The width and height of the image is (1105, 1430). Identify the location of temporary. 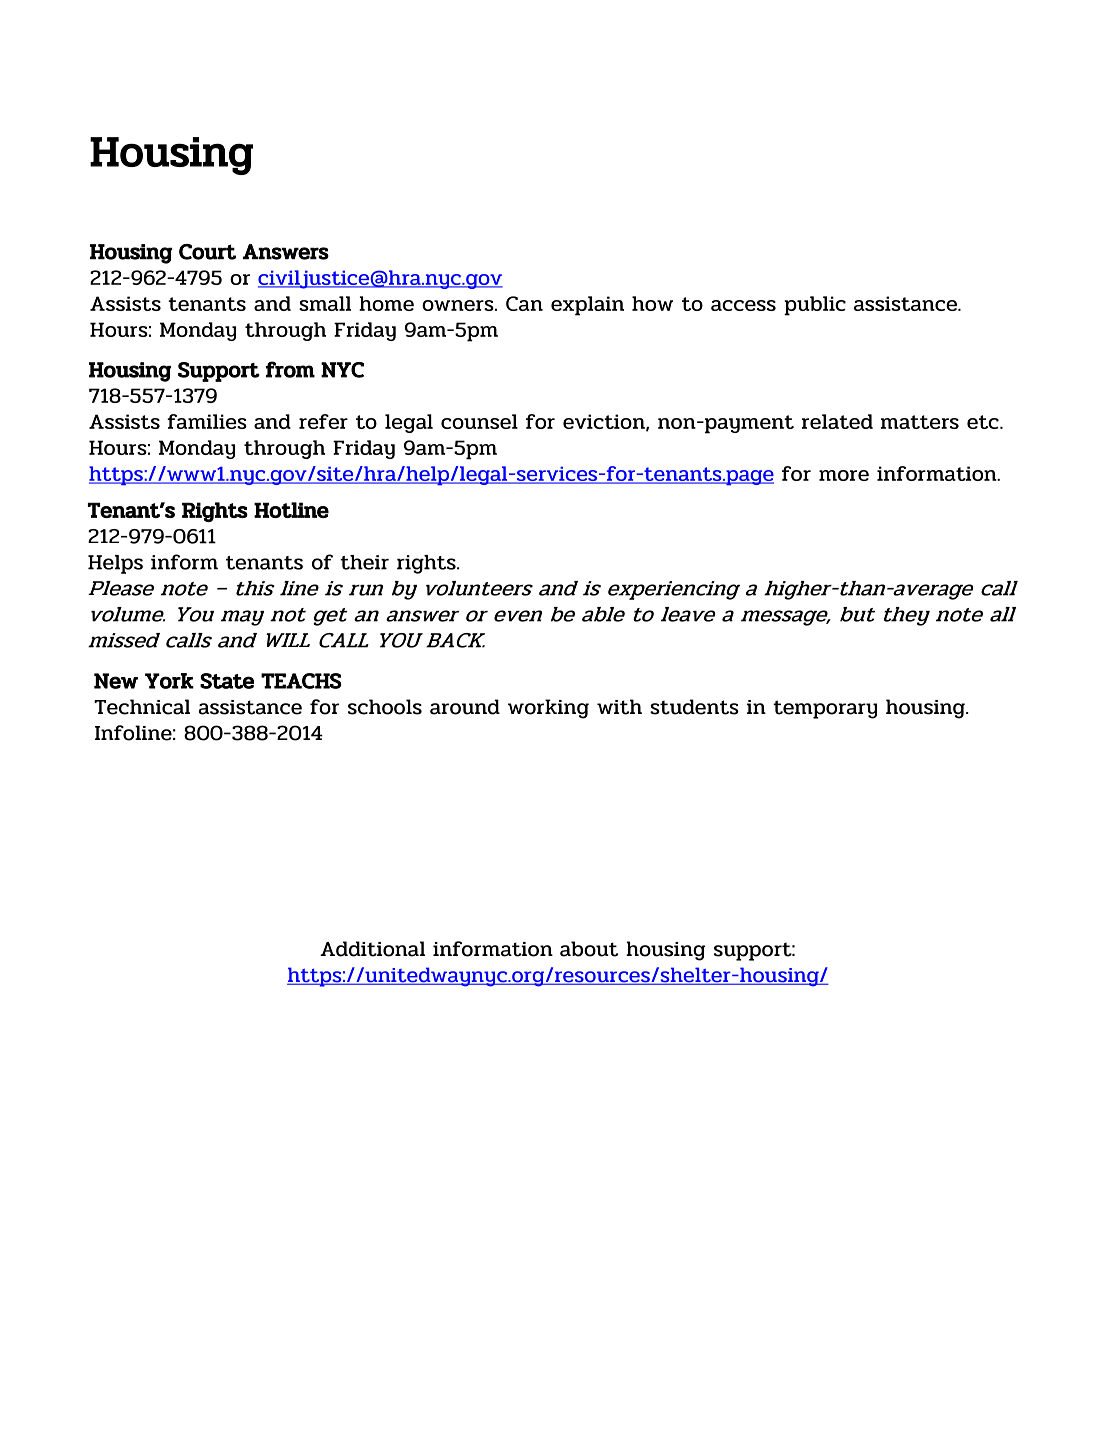
(825, 709).
